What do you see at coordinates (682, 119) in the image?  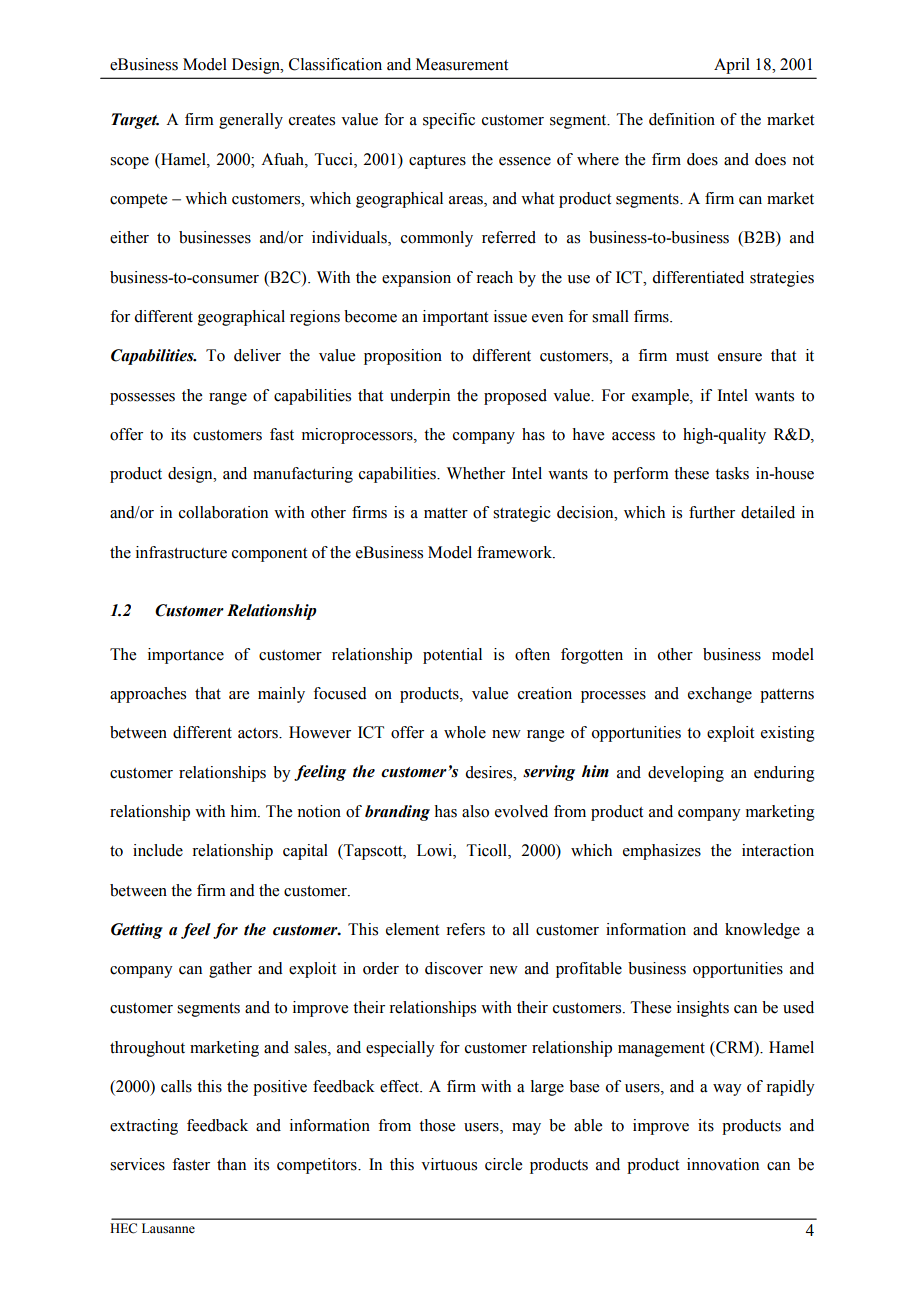 I see `definition` at bounding box center [682, 119].
